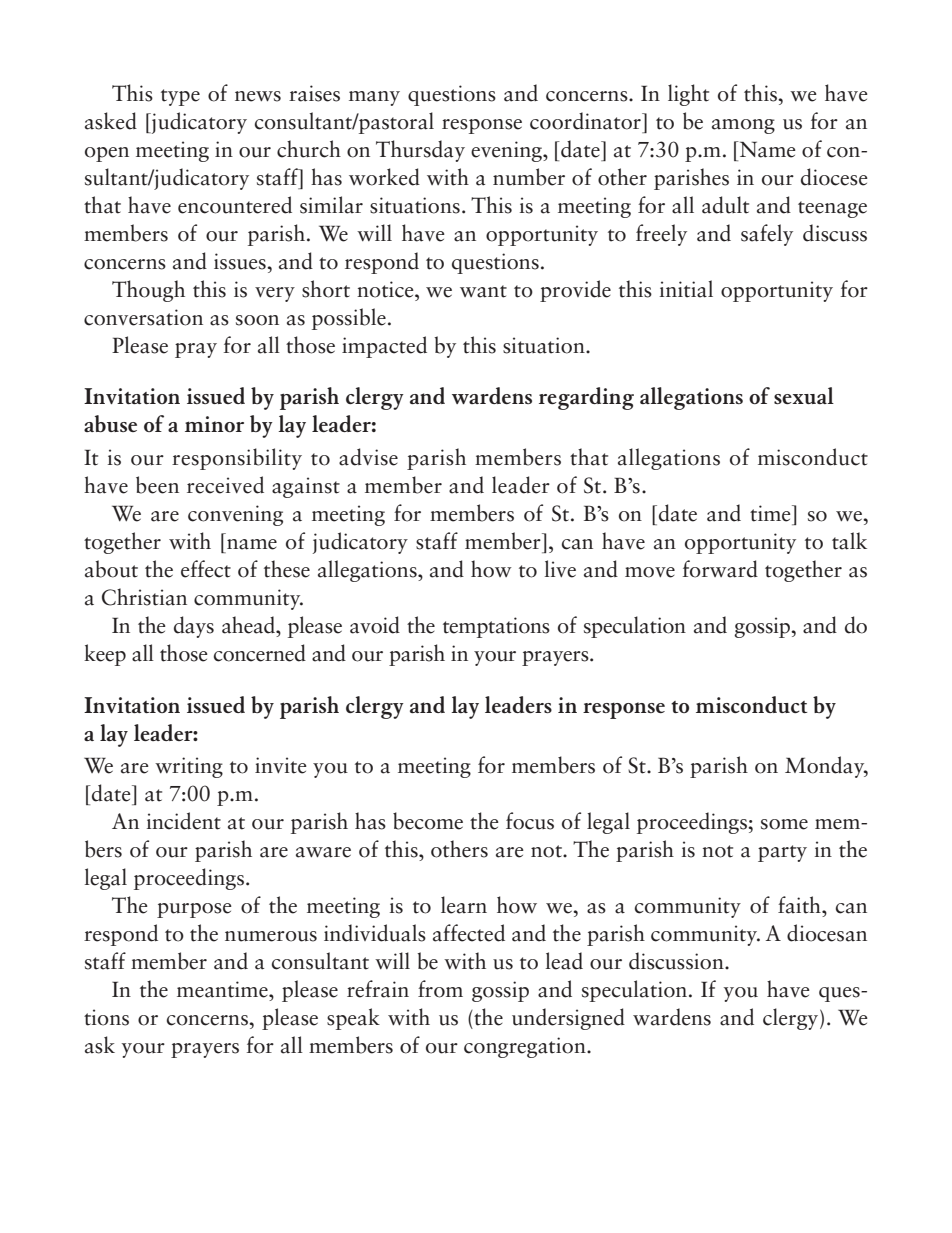 The image size is (952, 1233). Describe the element at coordinates (180, 97) in the image. I see `type` at that location.
